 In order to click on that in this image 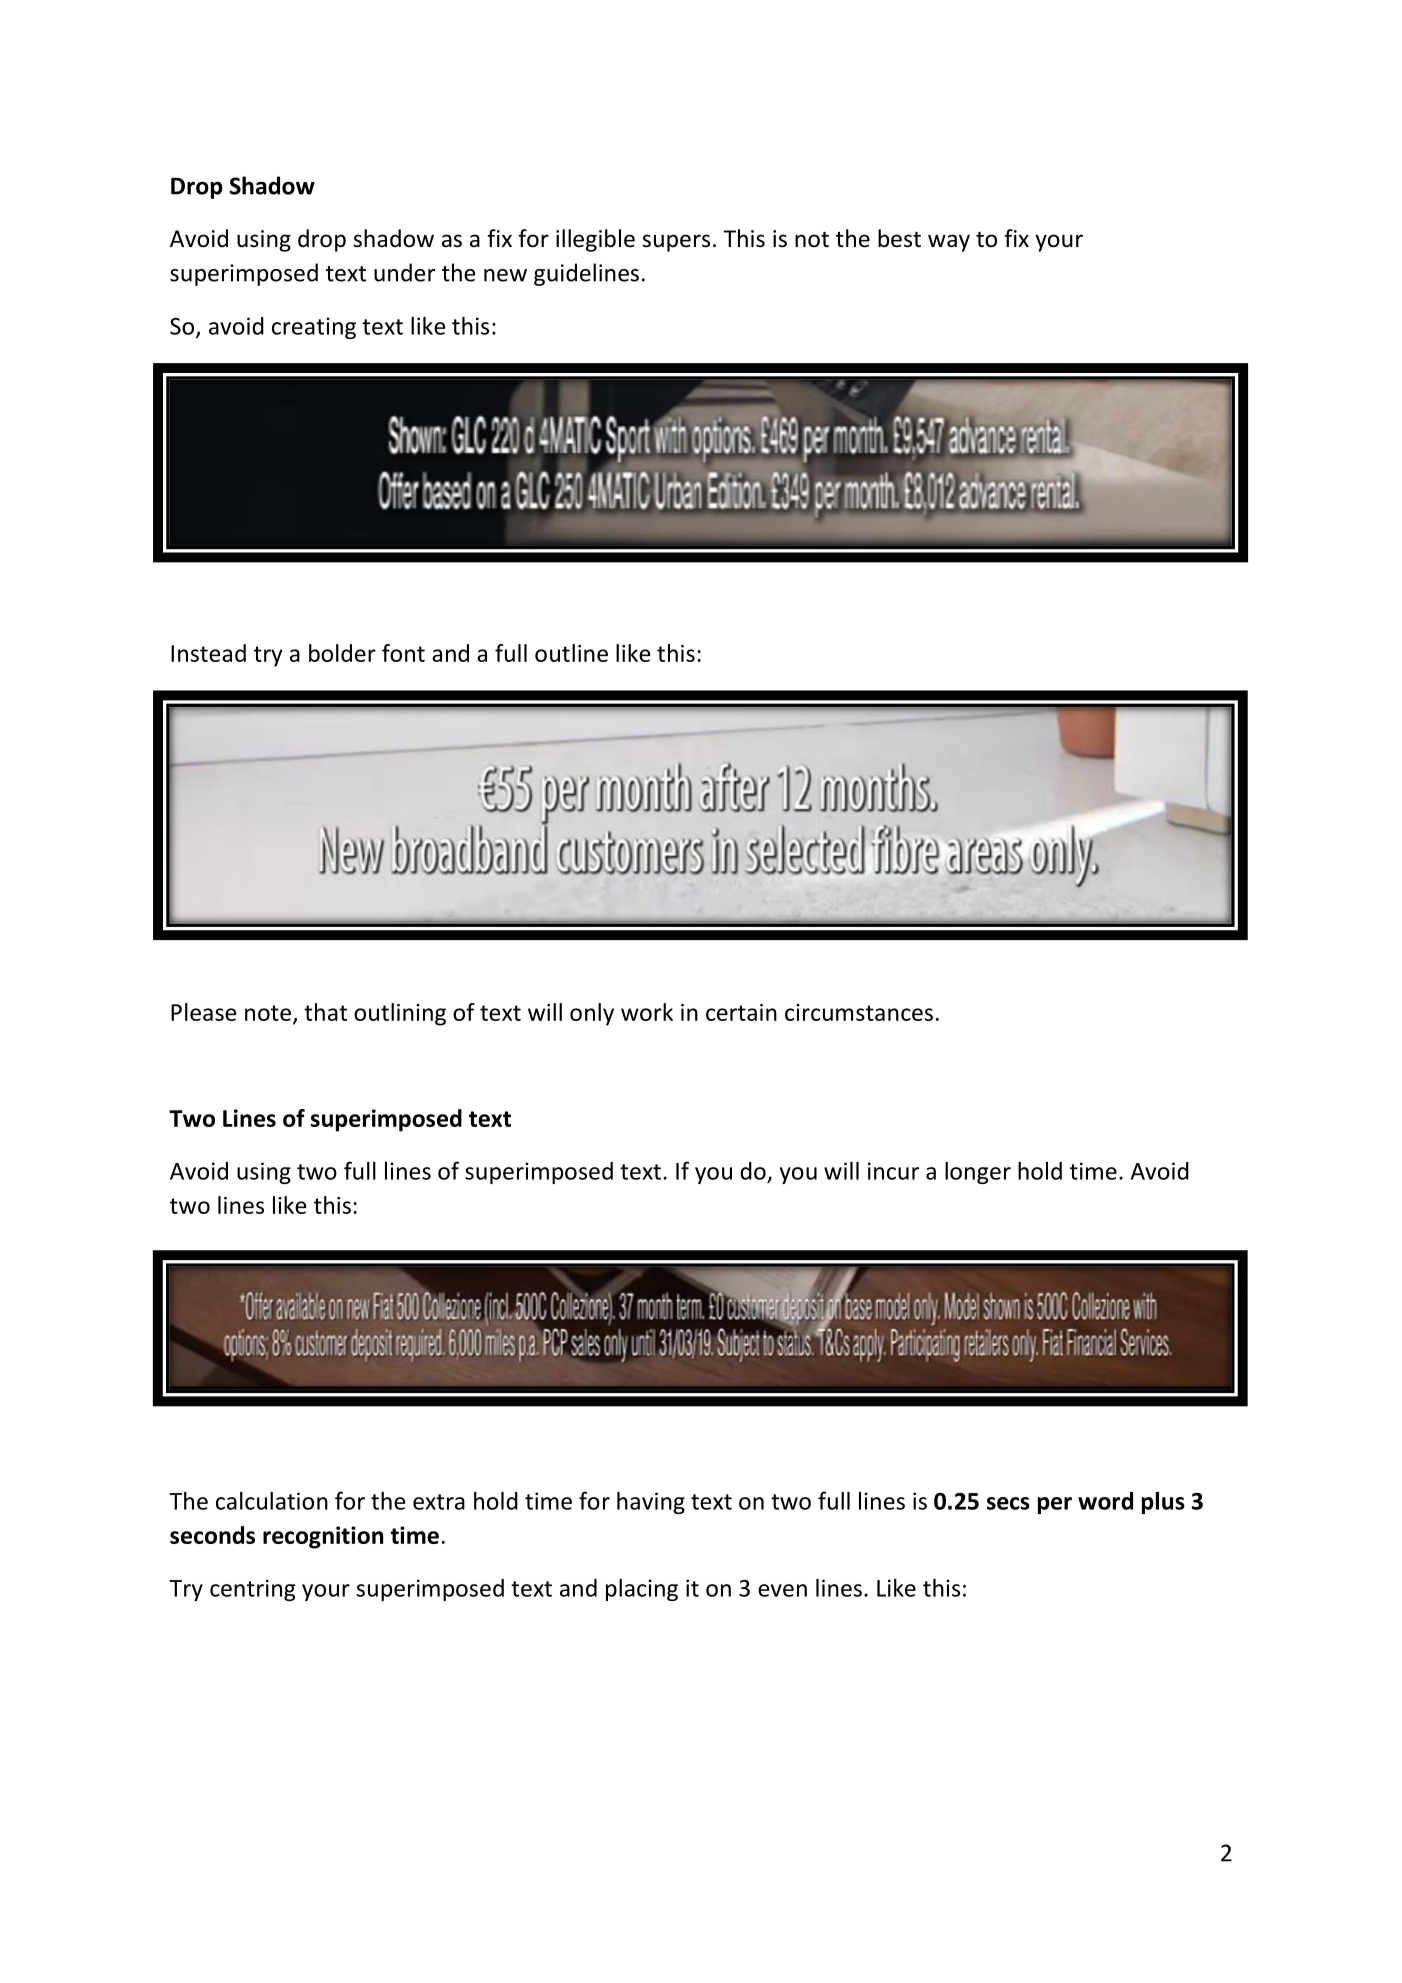, I will do `click(325, 1012)`.
